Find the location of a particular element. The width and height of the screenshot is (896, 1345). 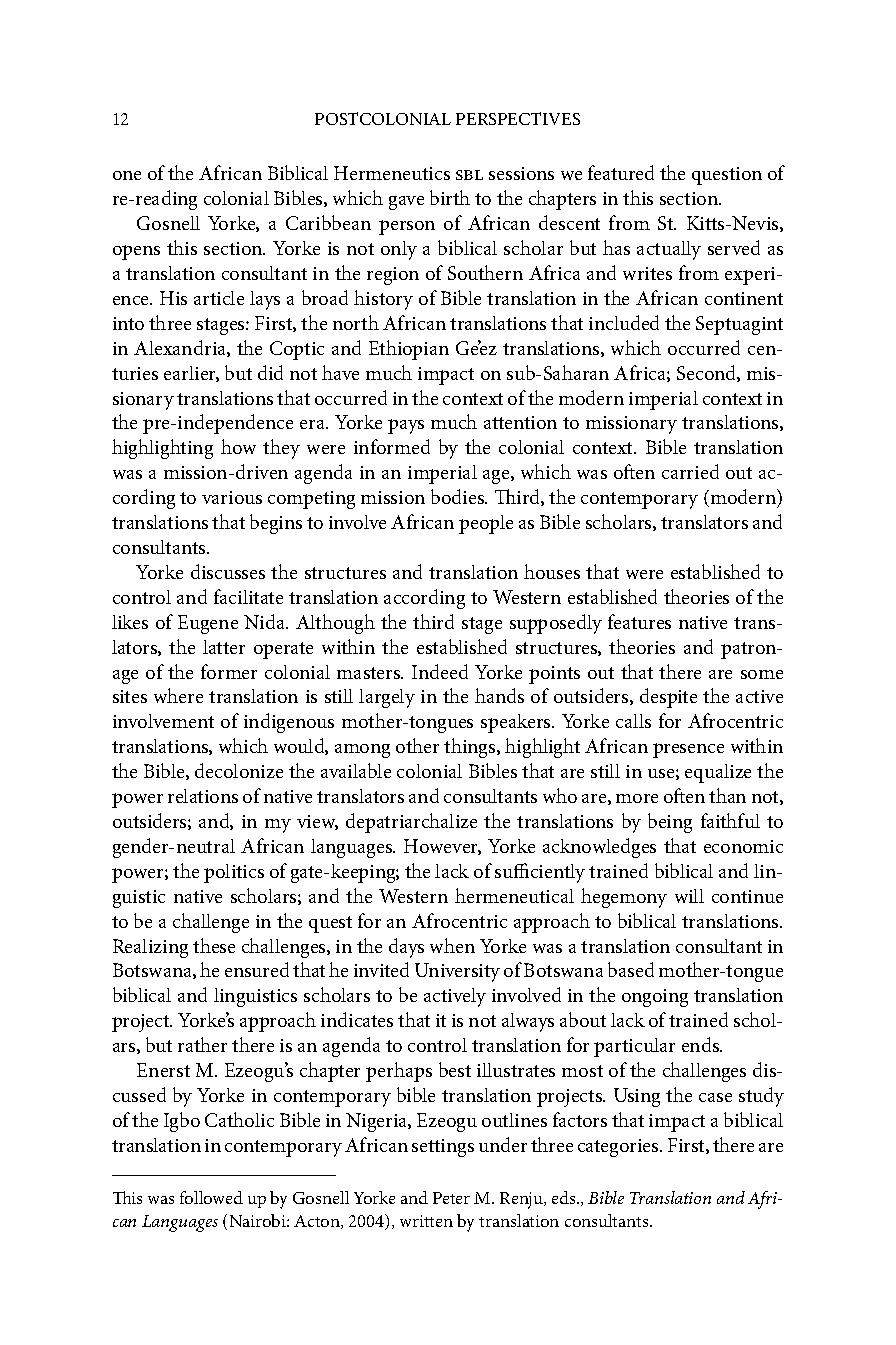

Peter is located at coordinates (451, 1198).
